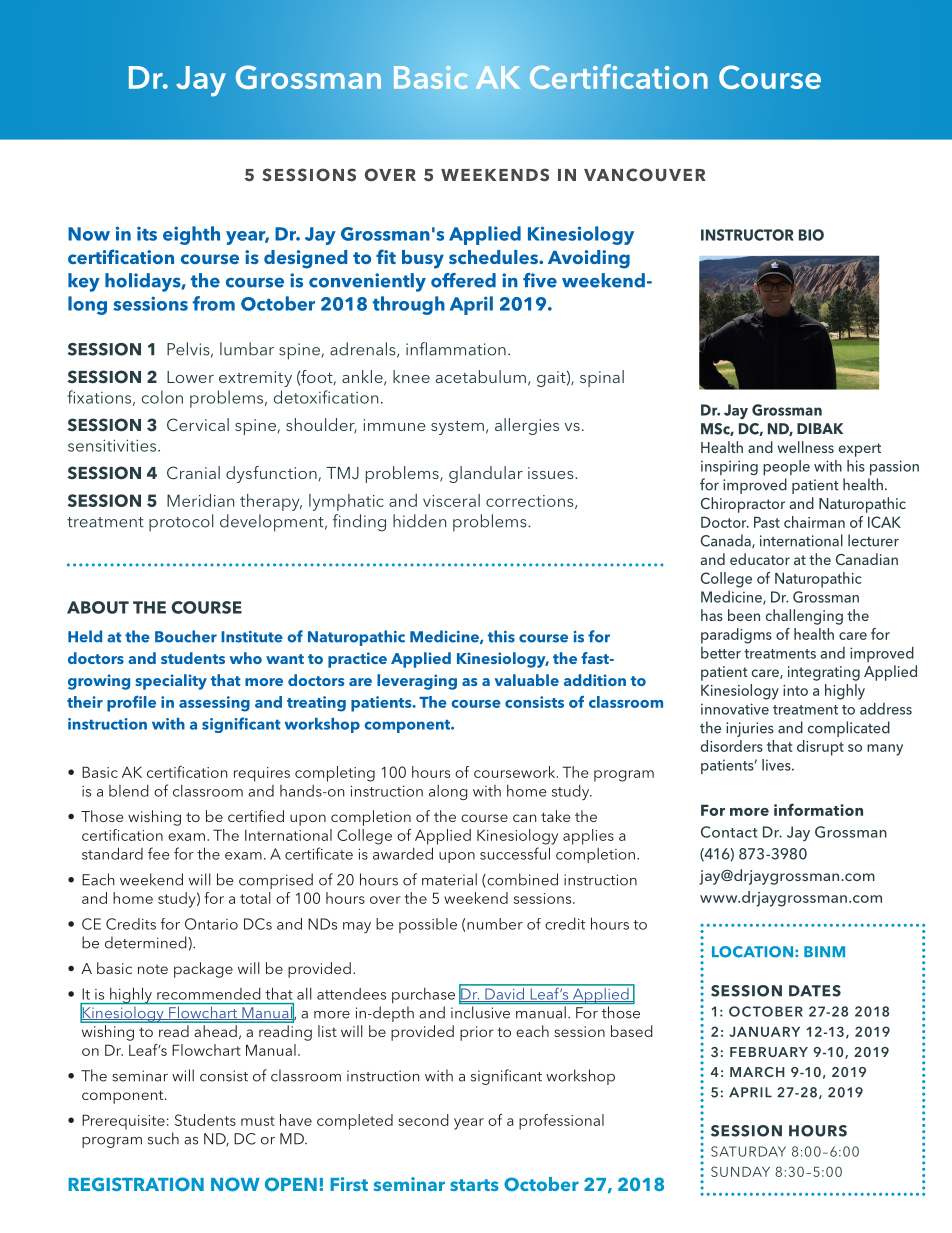  Describe the element at coordinates (748, 1151) in the screenshot. I see `SATURDAY` at that location.
